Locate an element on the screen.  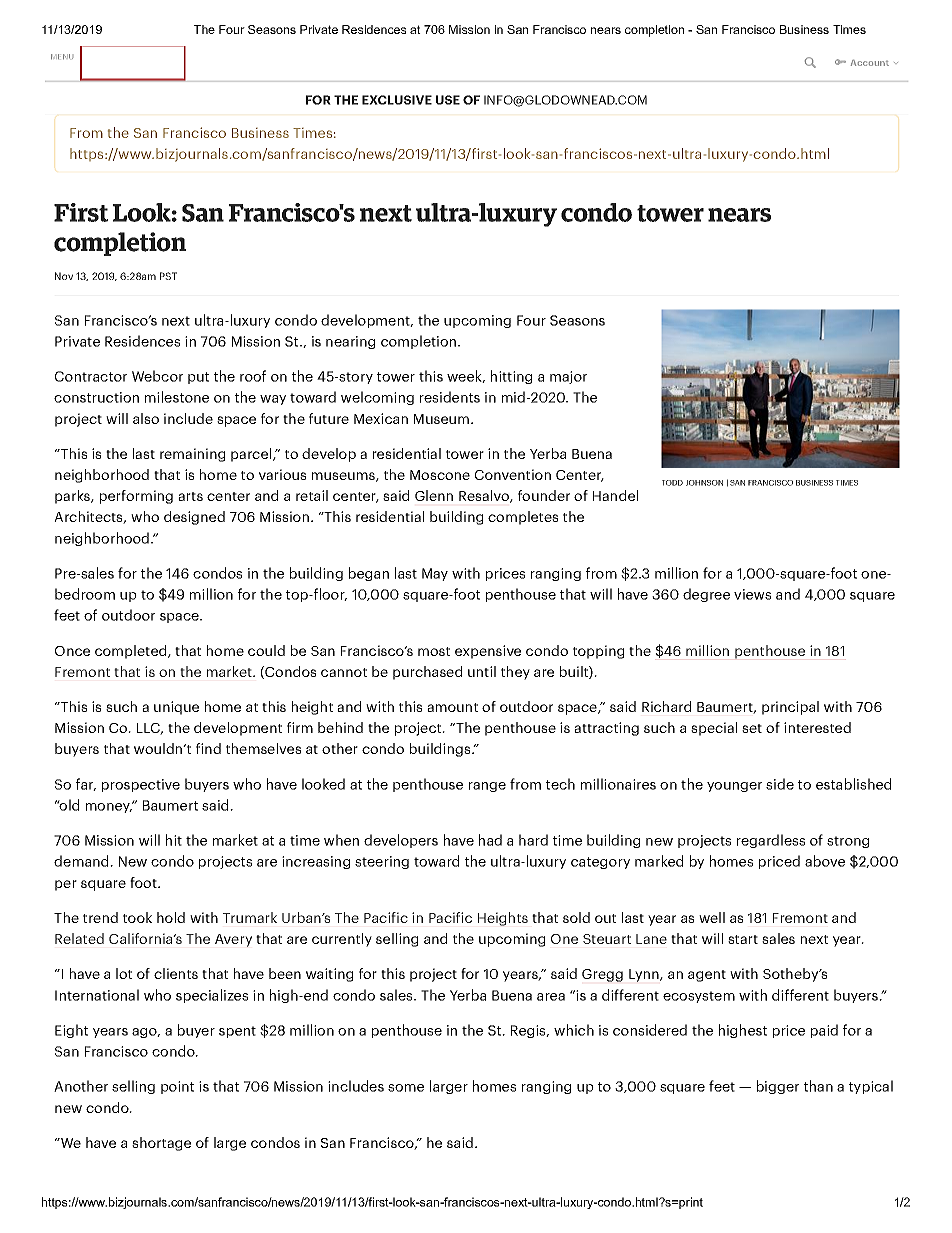
also is located at coordinates (146, 418).
